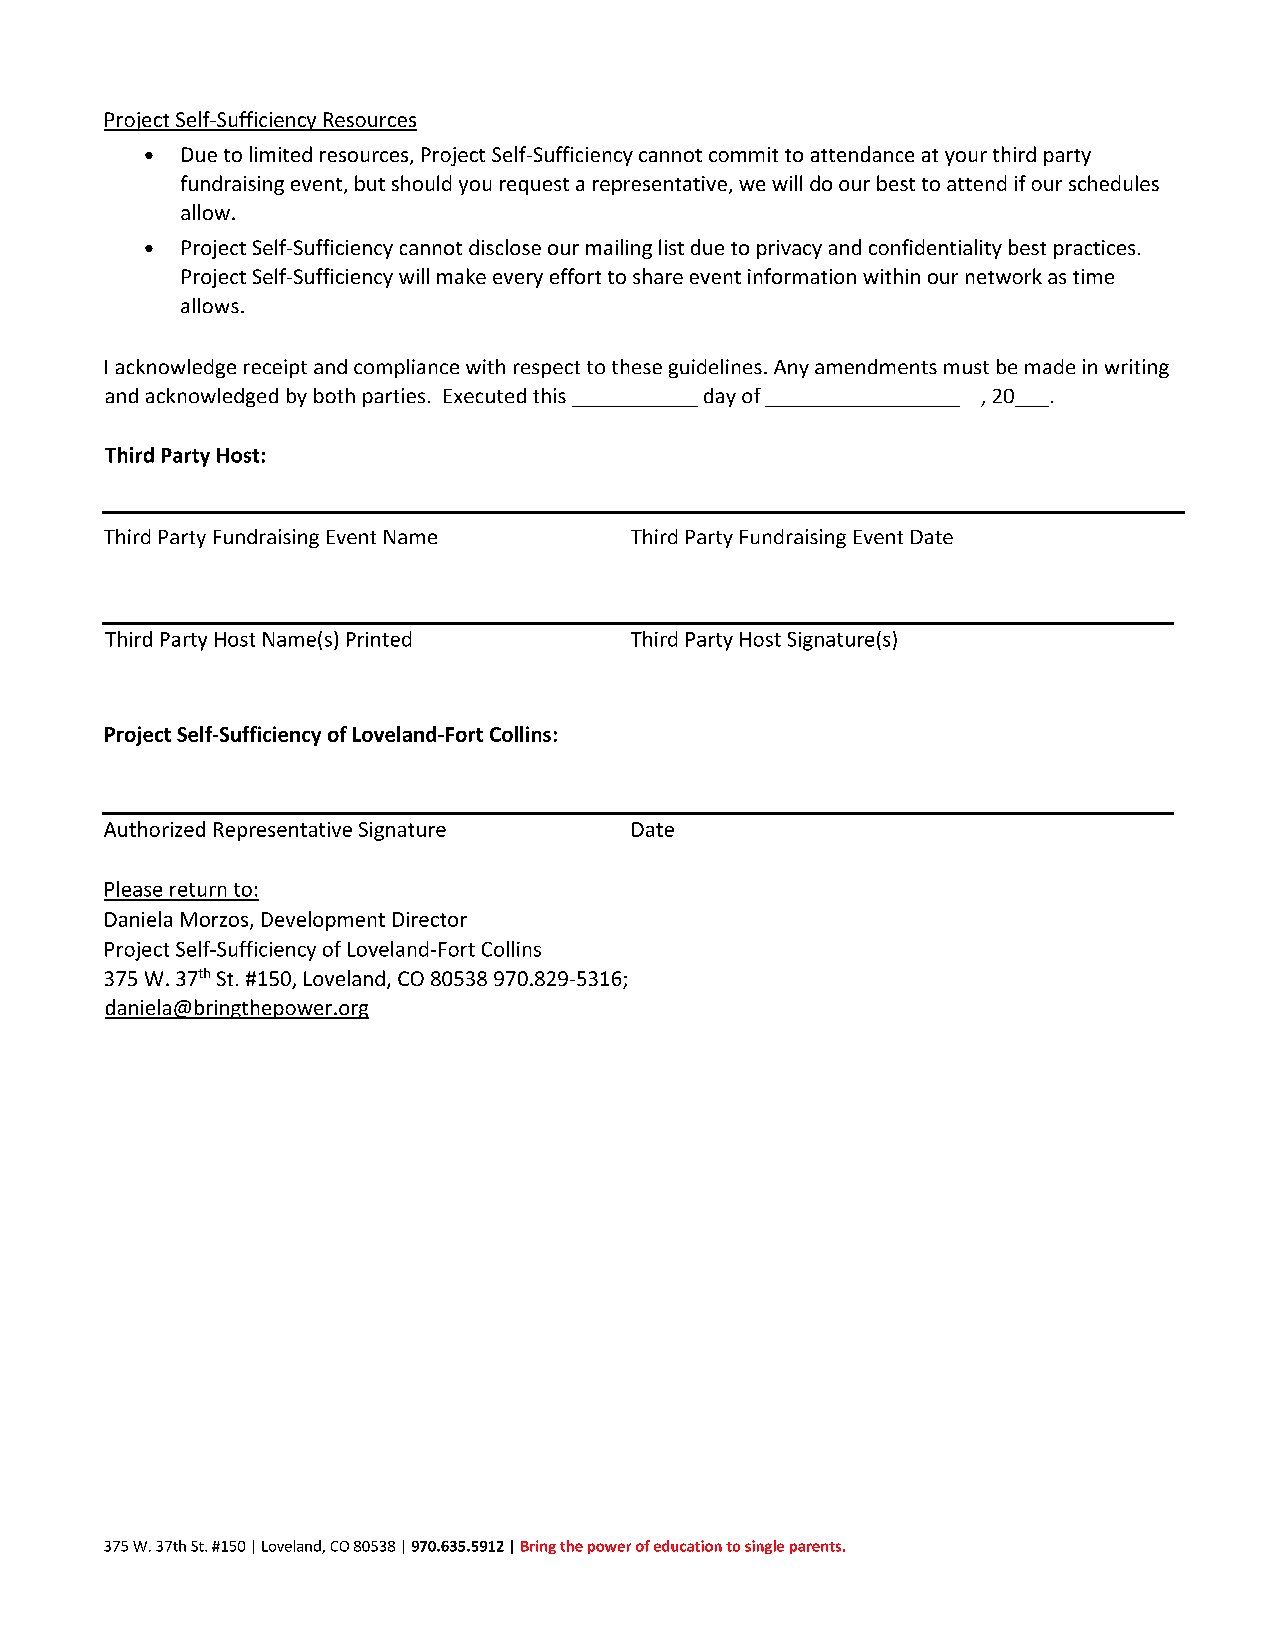  What do you see at coordinates (334, 395) in the screenshot?
I see `both` at bounding box center [334, 395].
